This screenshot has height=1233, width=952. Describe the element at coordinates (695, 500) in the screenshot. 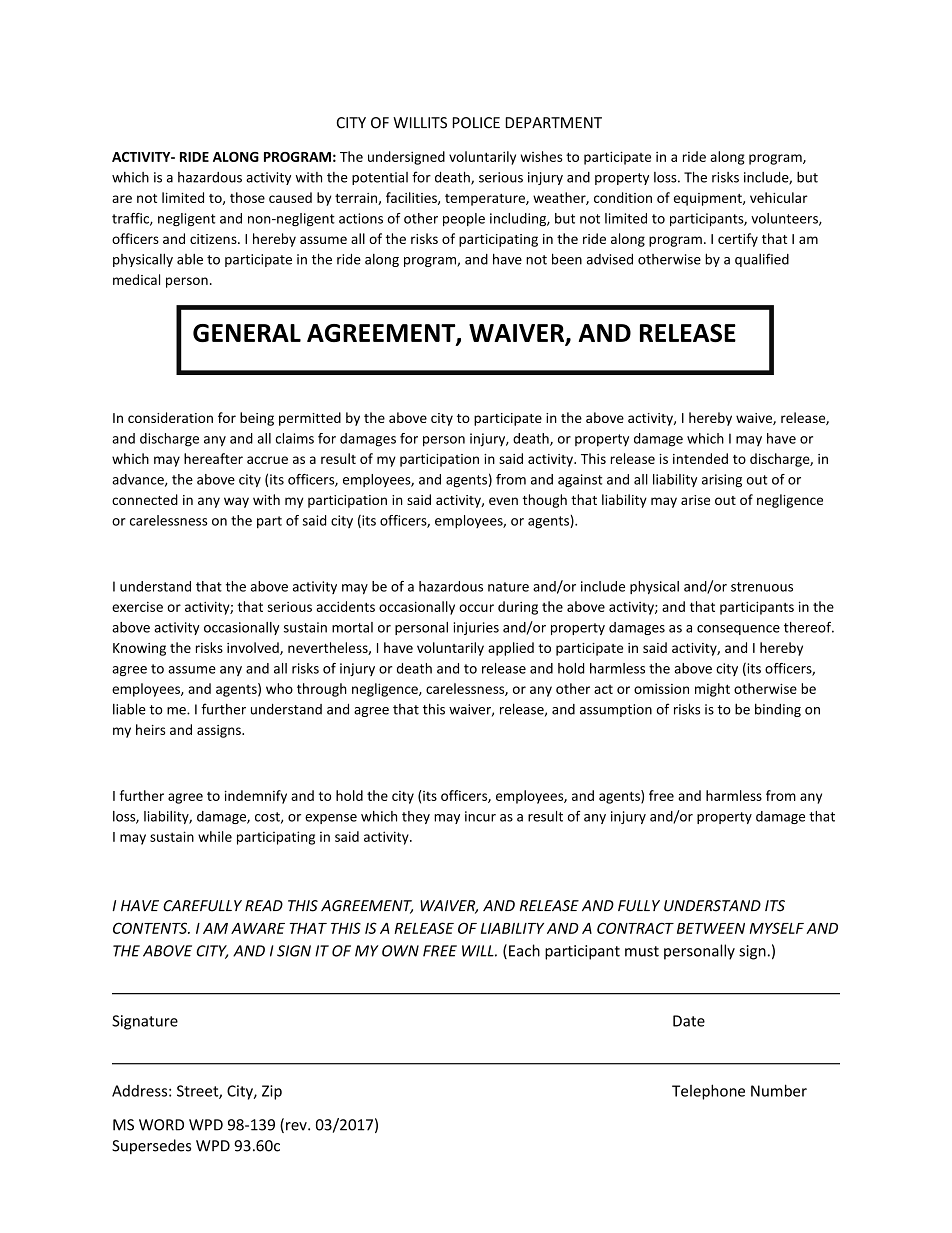

I see `arise` at that location.
